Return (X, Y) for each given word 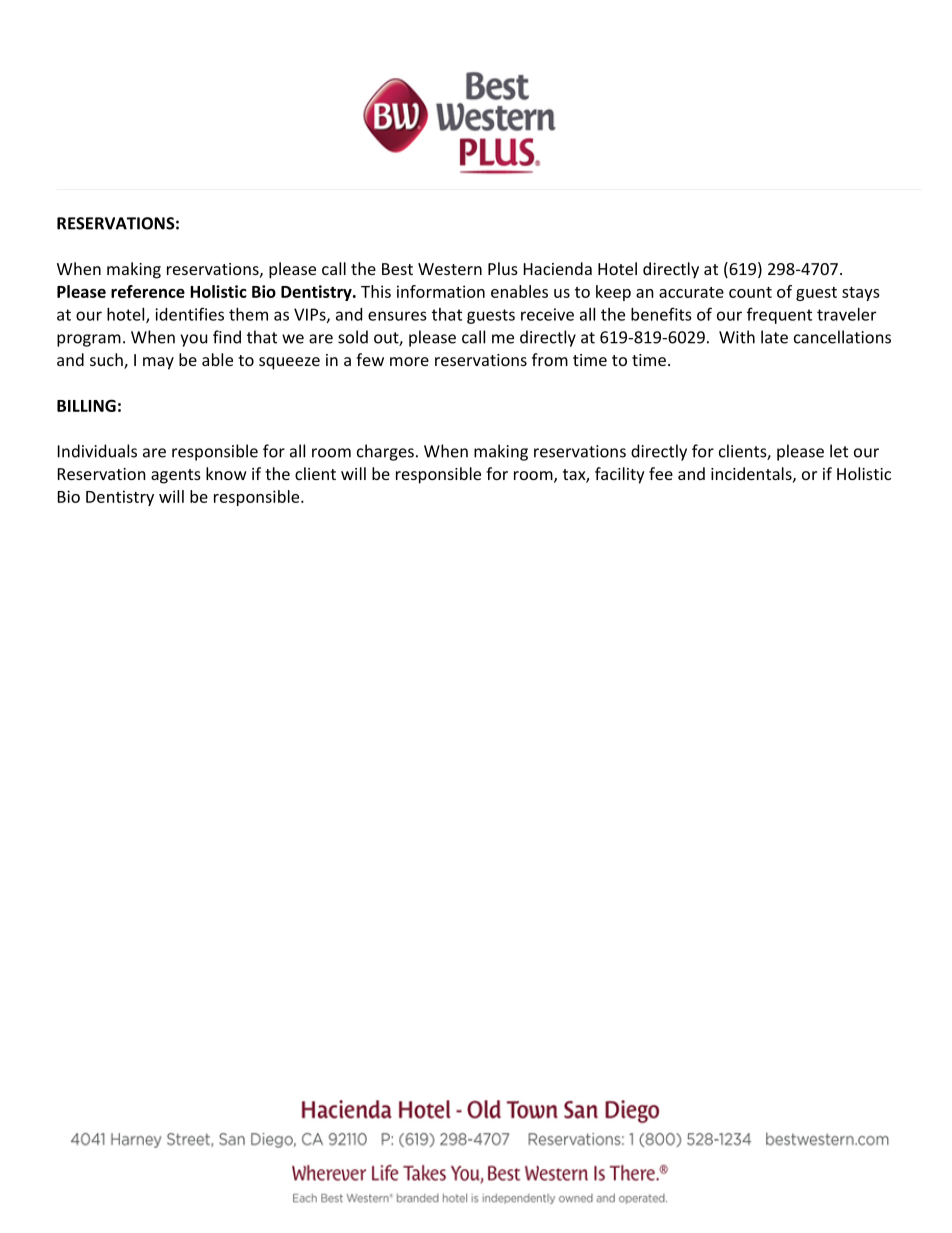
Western (450, 269)
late (774, 337)
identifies (189, 314)
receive (547, 314)
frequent (779, 315)
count (750, 292)
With (737, 337)
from (550, 359)
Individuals (97, 451)
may (158, 363)
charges (385, 452)
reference (148, 291)
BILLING (86, 405)
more (409, 361)
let (839, 451)
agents (176, 476)
